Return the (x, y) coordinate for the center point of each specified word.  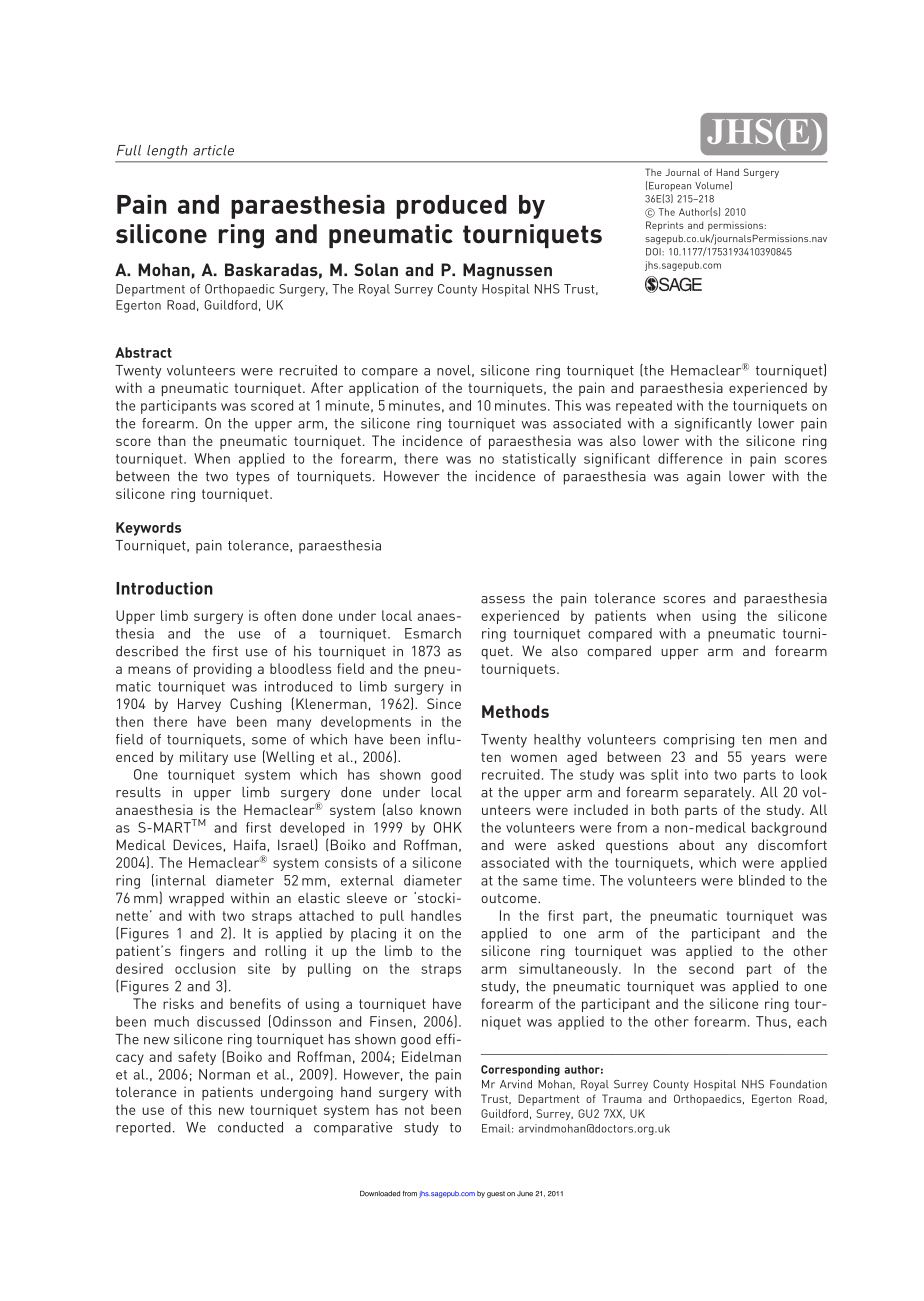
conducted (250, 1127)
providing (223, 670)
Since (444, 703)
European (670, 187)
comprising (698, 741)
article (213, 150)
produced (452, 207)
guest (496, 1194)
